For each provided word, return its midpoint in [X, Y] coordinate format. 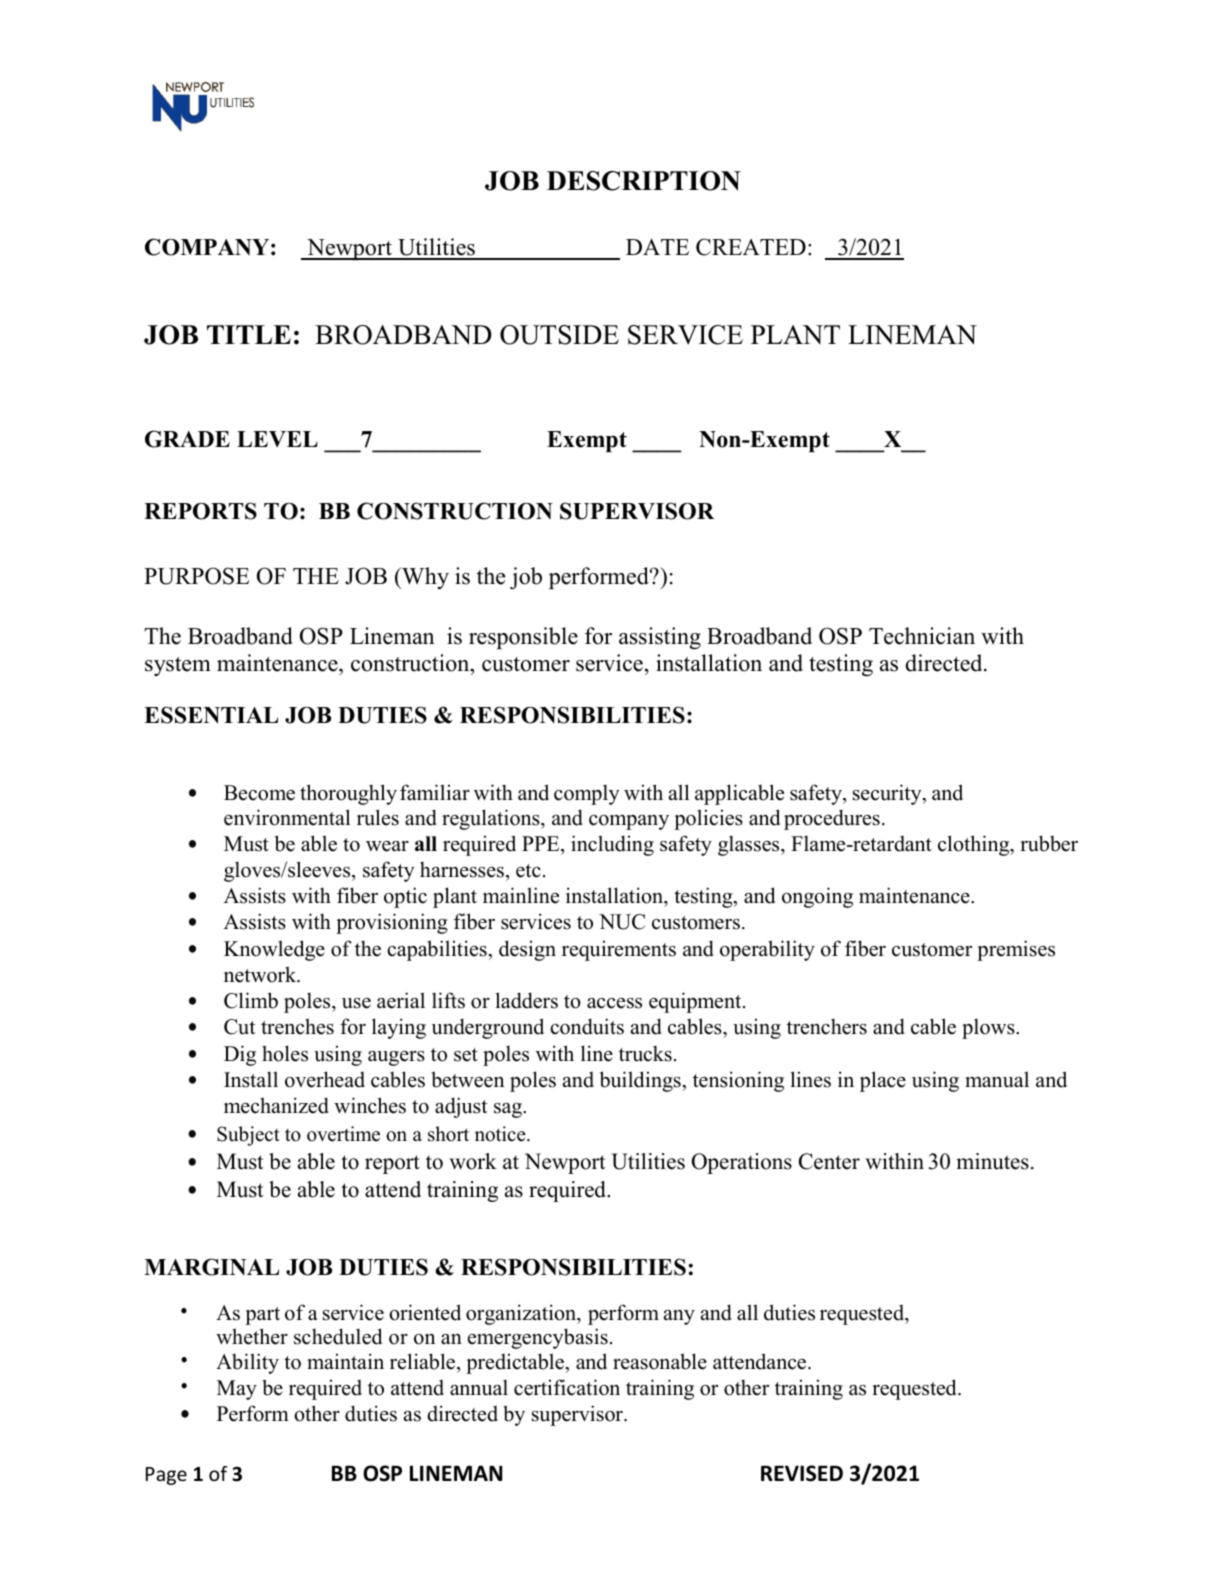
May [237, 1390]
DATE [657, 247]
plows [989, 1028]
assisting [660, 638]
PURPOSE [197, 576]
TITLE [249, 334]
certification [567, 1387]
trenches [297, 1026]
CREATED [751, 247]
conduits [587, 1026]
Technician [922, 636]
